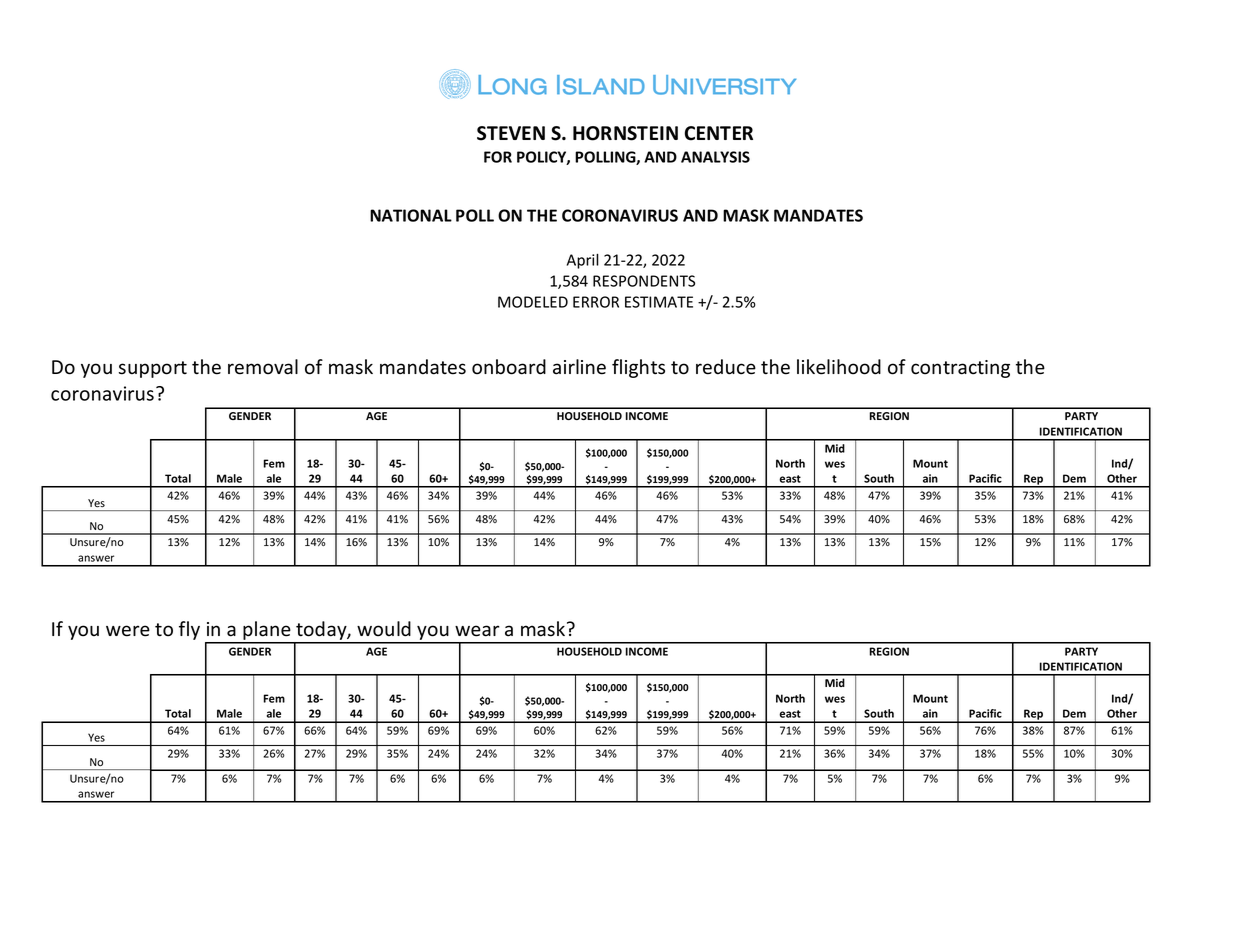  Describe the element at coordinates (644, 281) in the screenshot. I see `RESPONDENTS` at that location.
